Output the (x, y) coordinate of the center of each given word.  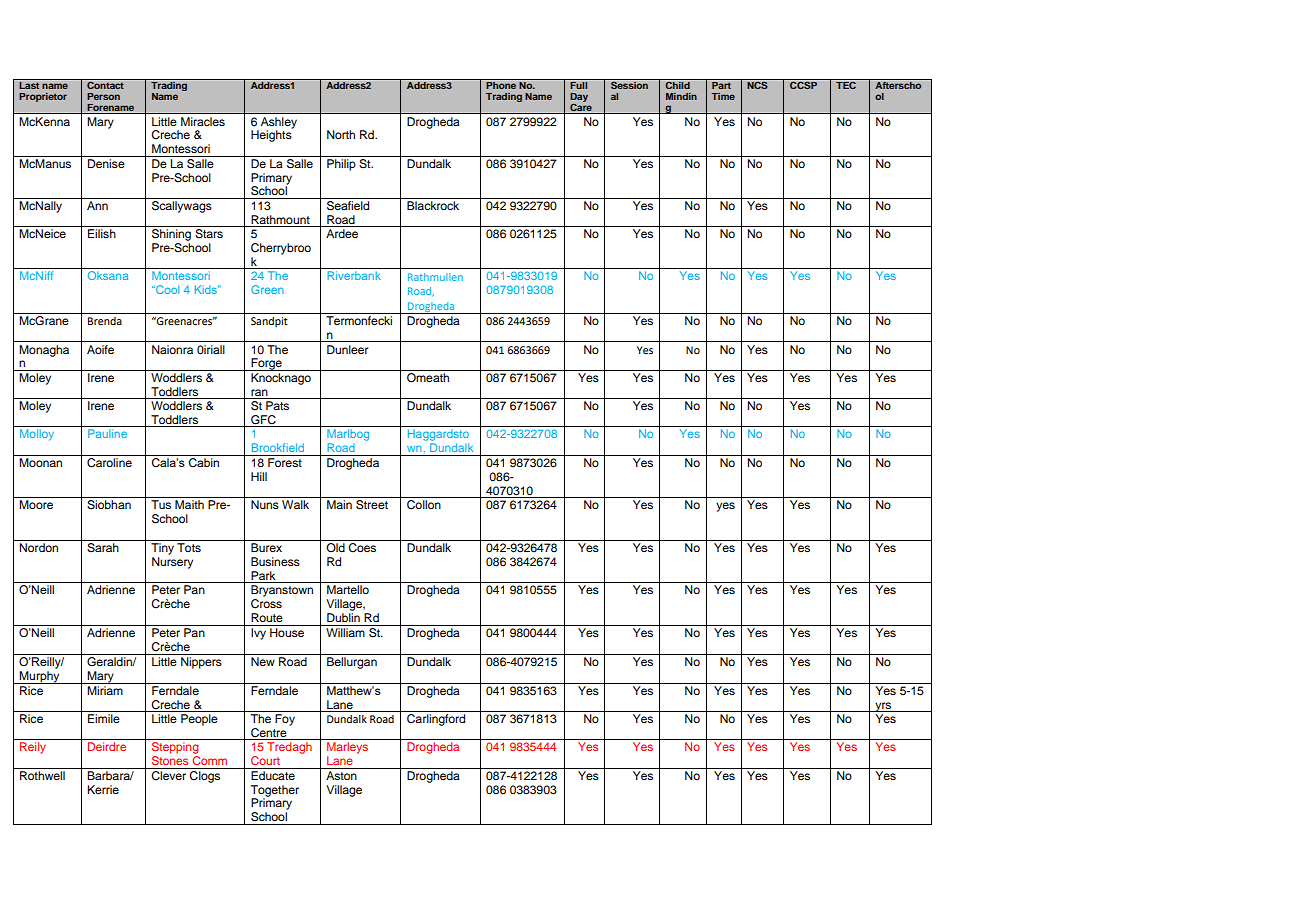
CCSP (803, 84)
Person (103, 96)
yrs (883, 707)
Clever (169, 774)
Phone (502, 84)
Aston (341, 775)
